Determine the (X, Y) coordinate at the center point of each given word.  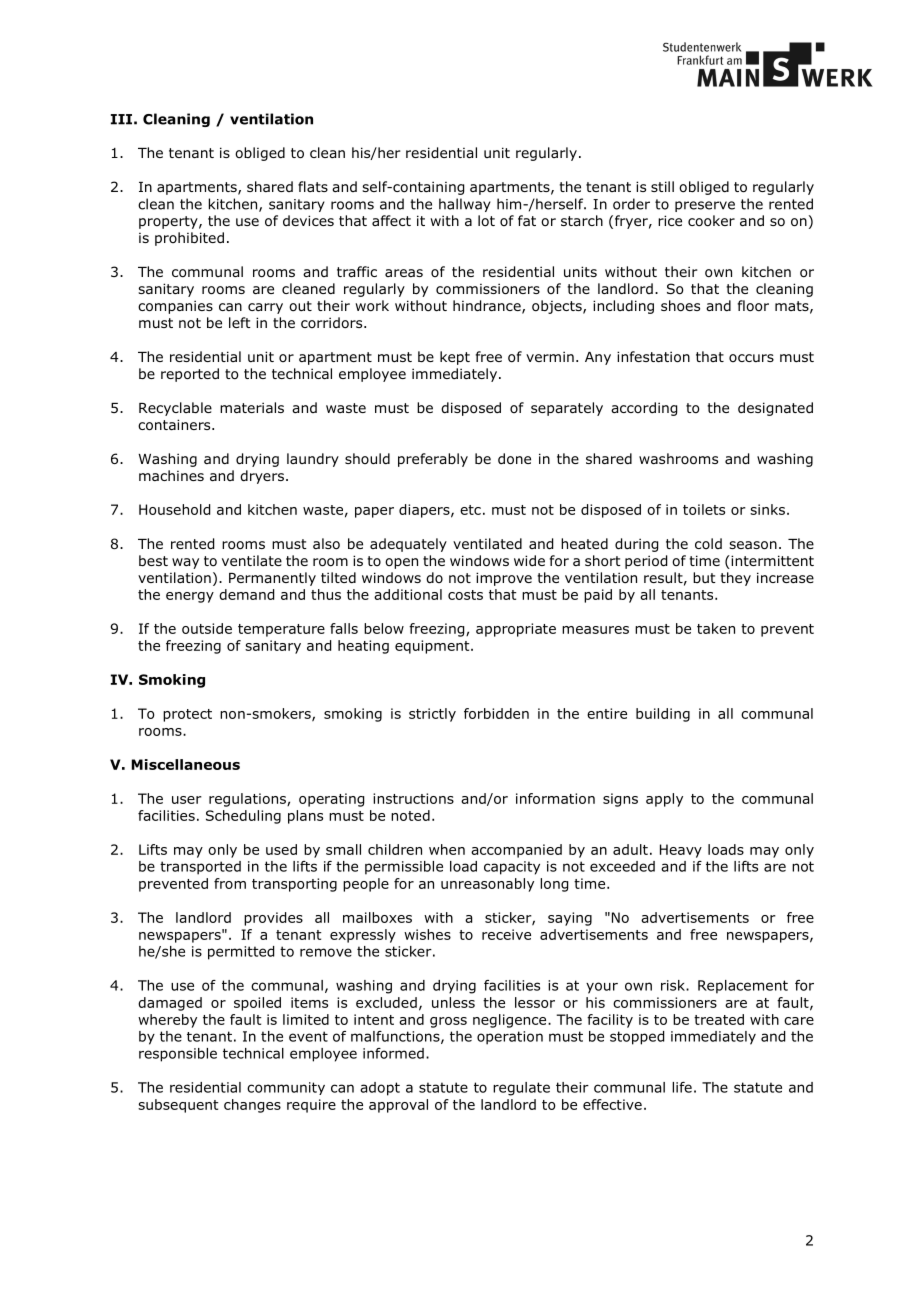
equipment (433, 647)
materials (252, 407)
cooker (711, 221)
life (682, 1087)
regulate (521, 1089)
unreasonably (487, 885)
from (230, 883)
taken (716, 628)
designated (775, 409)
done (514, 459)
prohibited (189, 239)
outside (207, 628)
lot (486, 221)
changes (252, 1106)
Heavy (681, 851)
